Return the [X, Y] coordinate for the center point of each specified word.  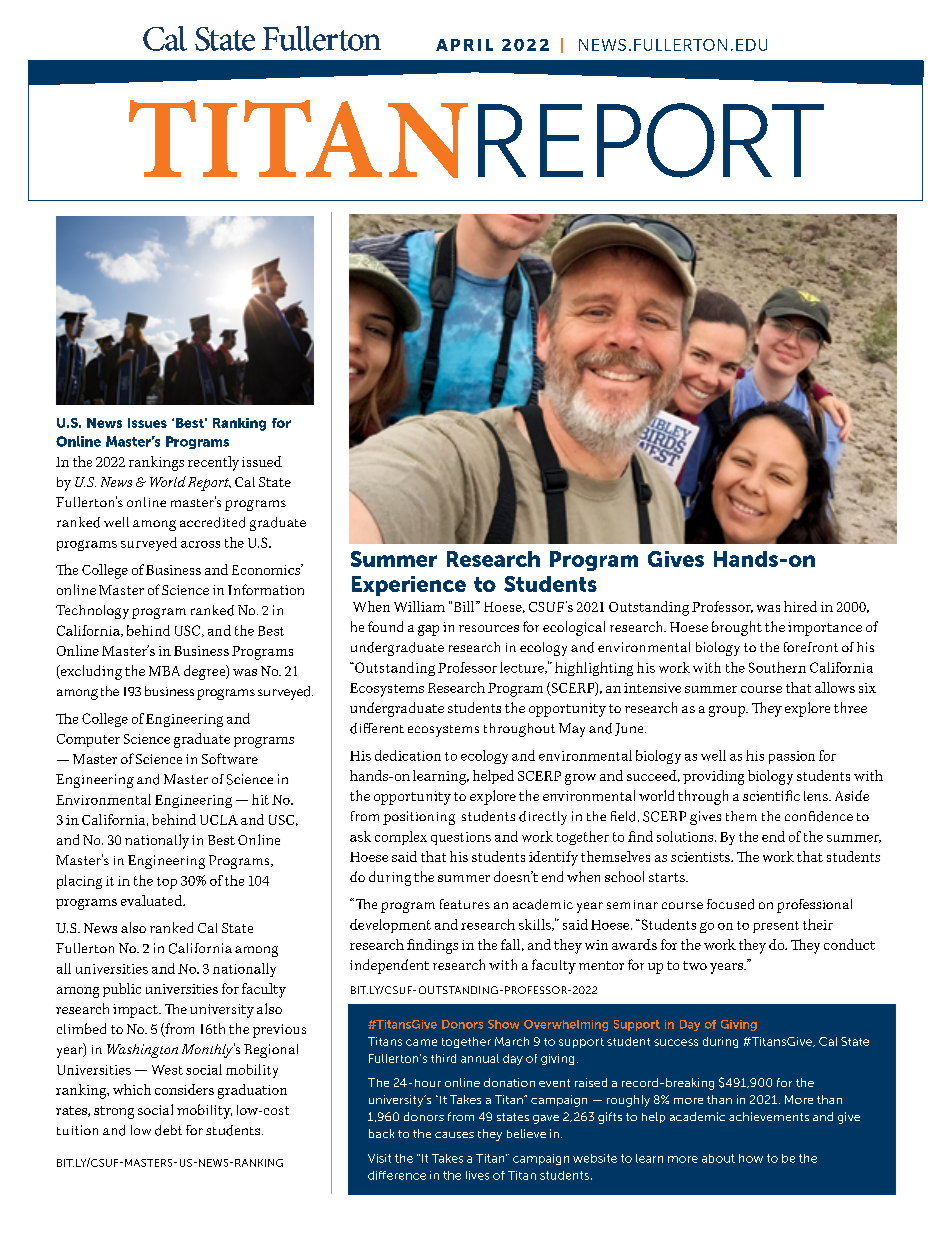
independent [389, 966]
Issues [147, 423]
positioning [419, 818]
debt [168, 1130]
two [695, 965]
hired [800, 606]
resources [489, 628]
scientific [771, 795]
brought [737, 628]
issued [262, 461]
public [122, 990]
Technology [92, 612]
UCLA [219, 820]
